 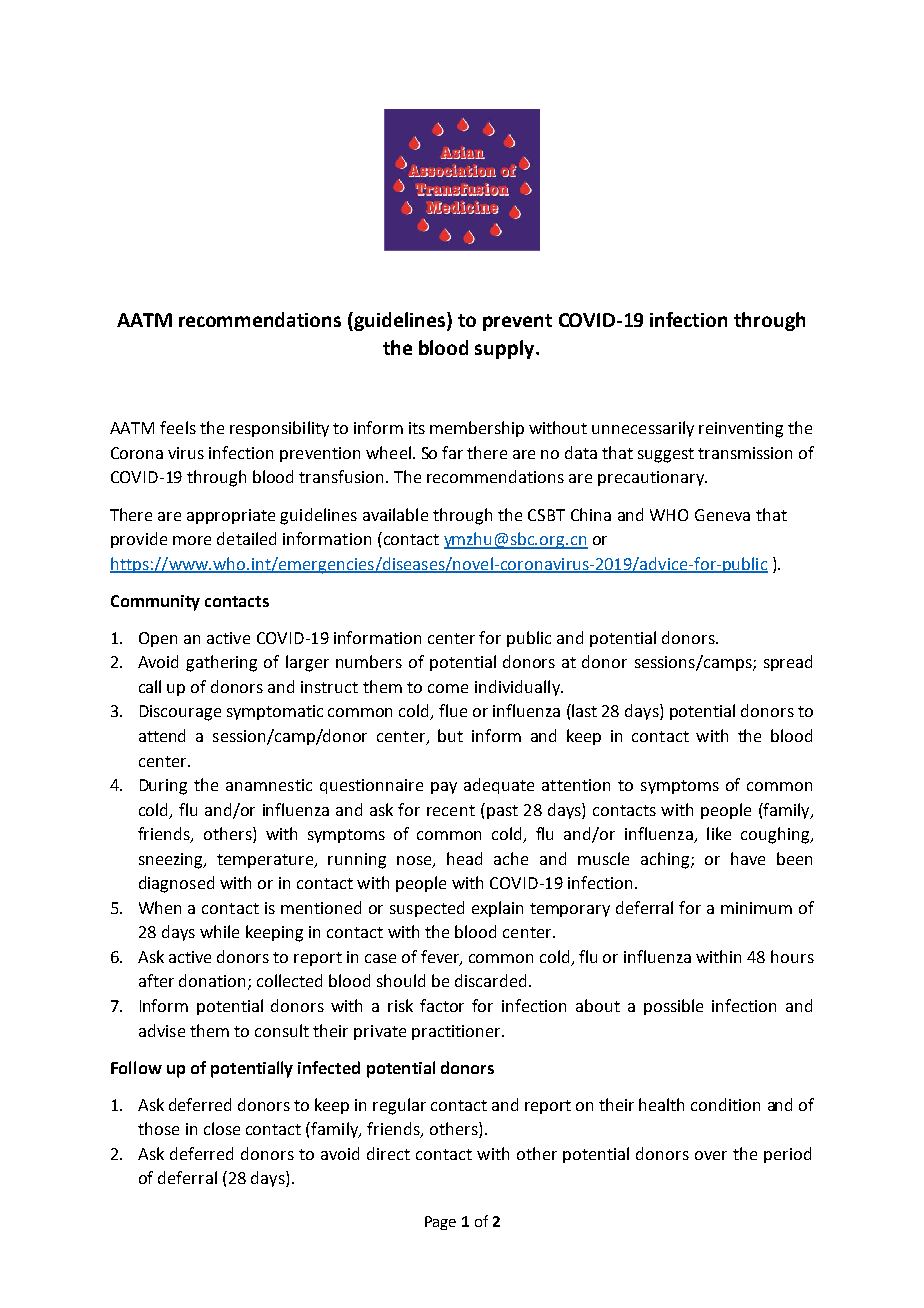 What do you see at coordinates (788, 663) in the image?
I see `spread` at bounding box center [788, 663].
